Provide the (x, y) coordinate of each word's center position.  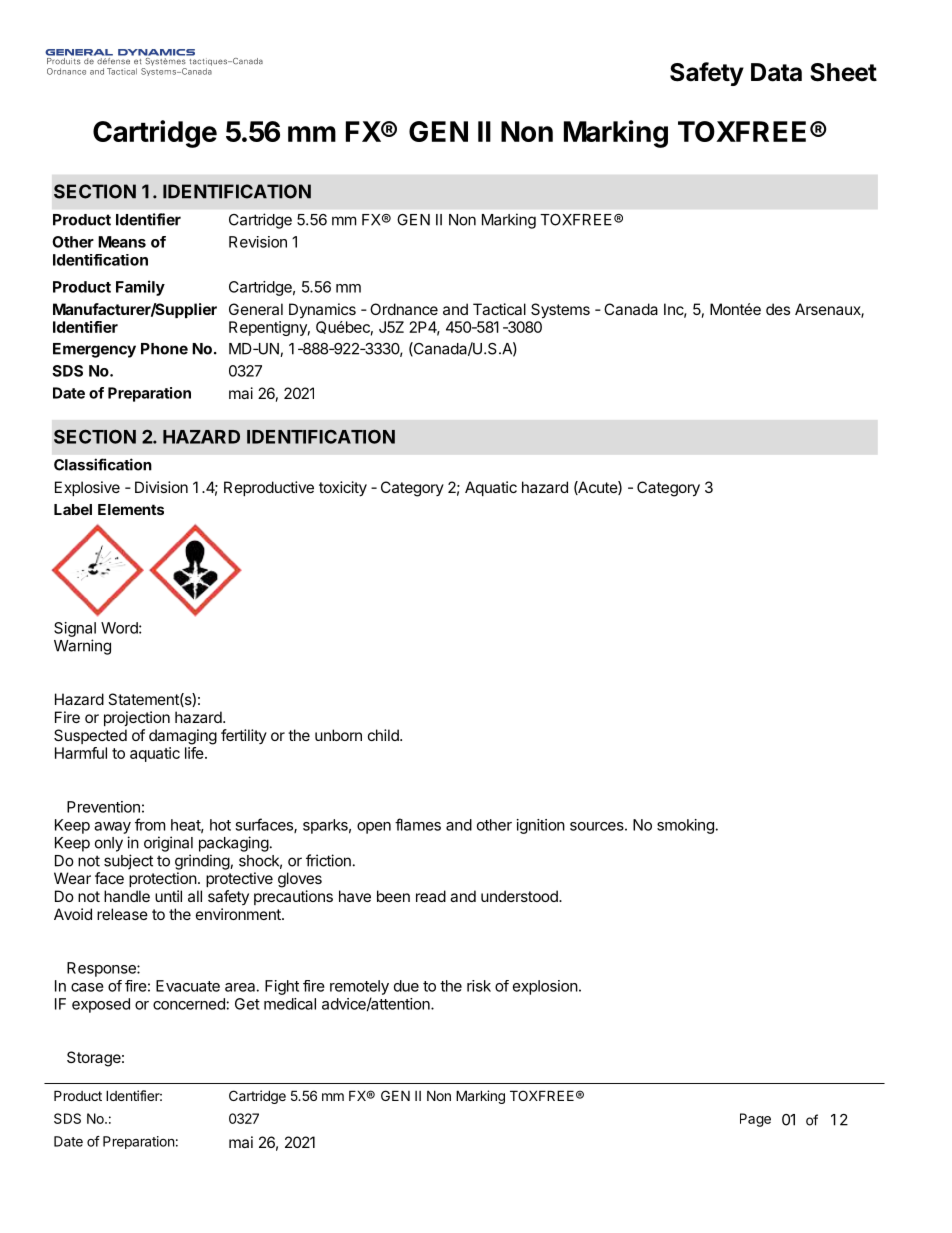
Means (122, 242)
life (195, 753)
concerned (189, 1004)
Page (755, 1120)
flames (418, 824)
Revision (258, 242)
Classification (103, 464)
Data (776, 72)
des (778, 309)
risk (479, 986)
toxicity (343, 489)
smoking (685, 826)
